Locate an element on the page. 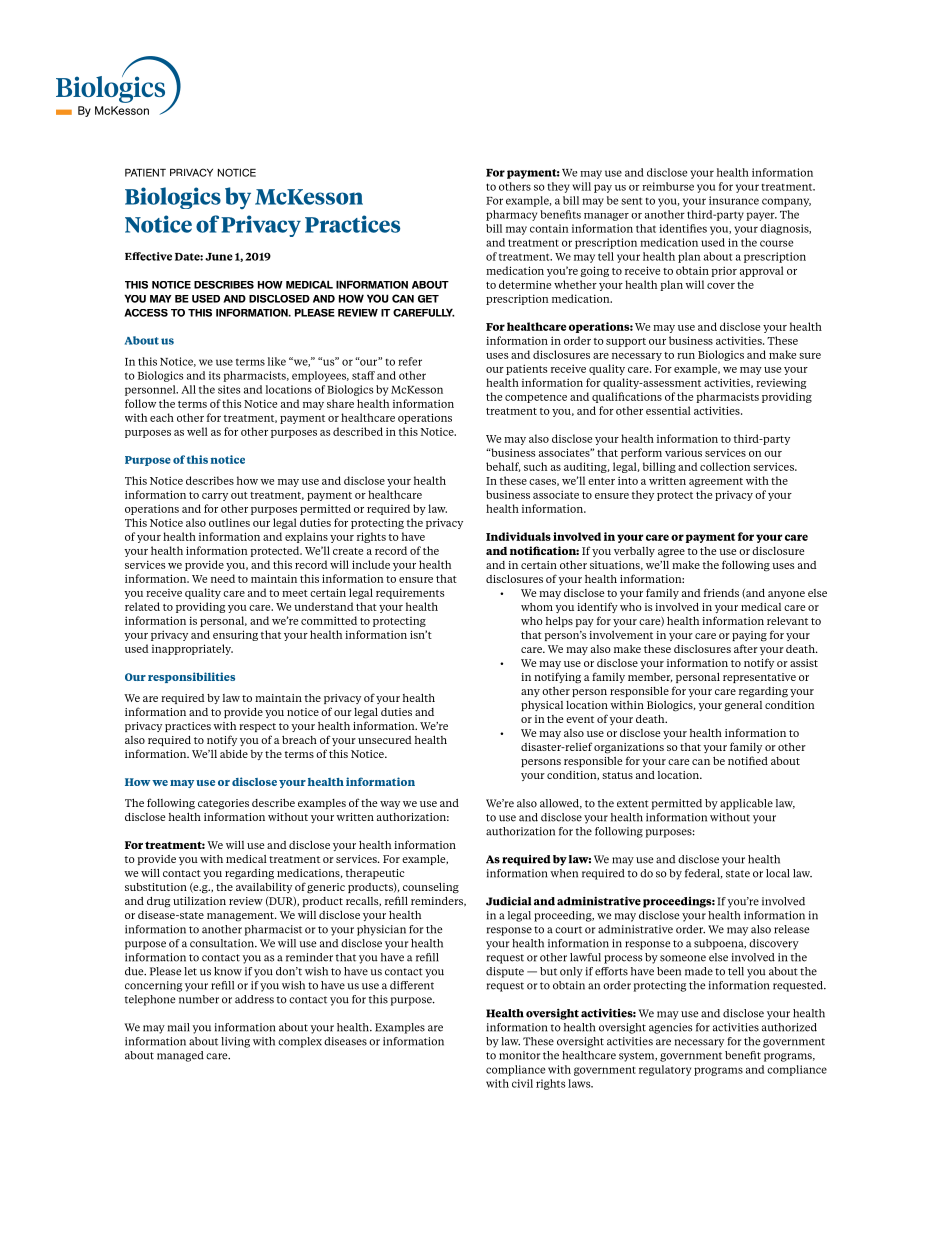 The image size is (952, 1233). paying is located at coordinates (749, 636).
